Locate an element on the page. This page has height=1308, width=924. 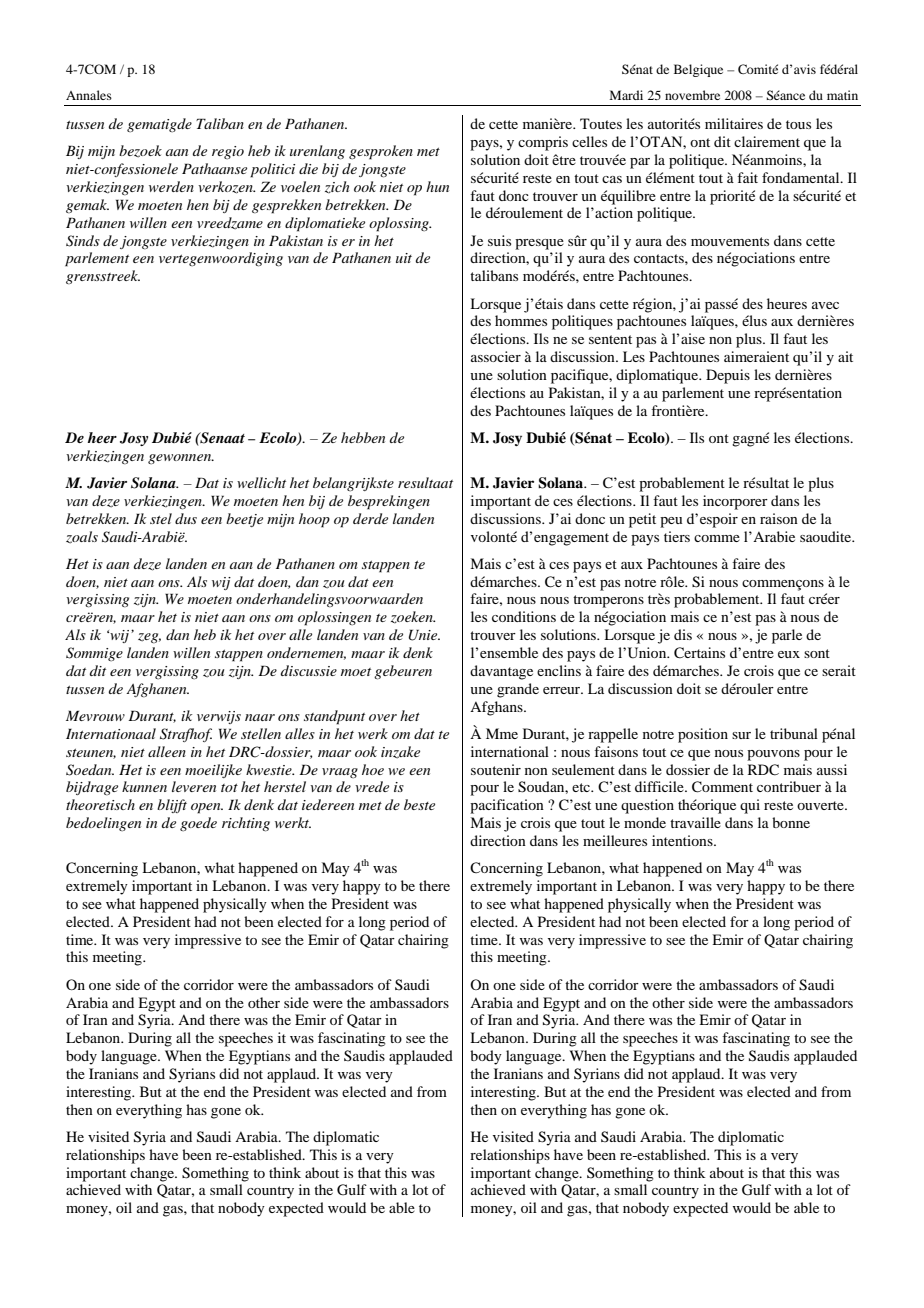
hun is located at coordinates (437, 186).
